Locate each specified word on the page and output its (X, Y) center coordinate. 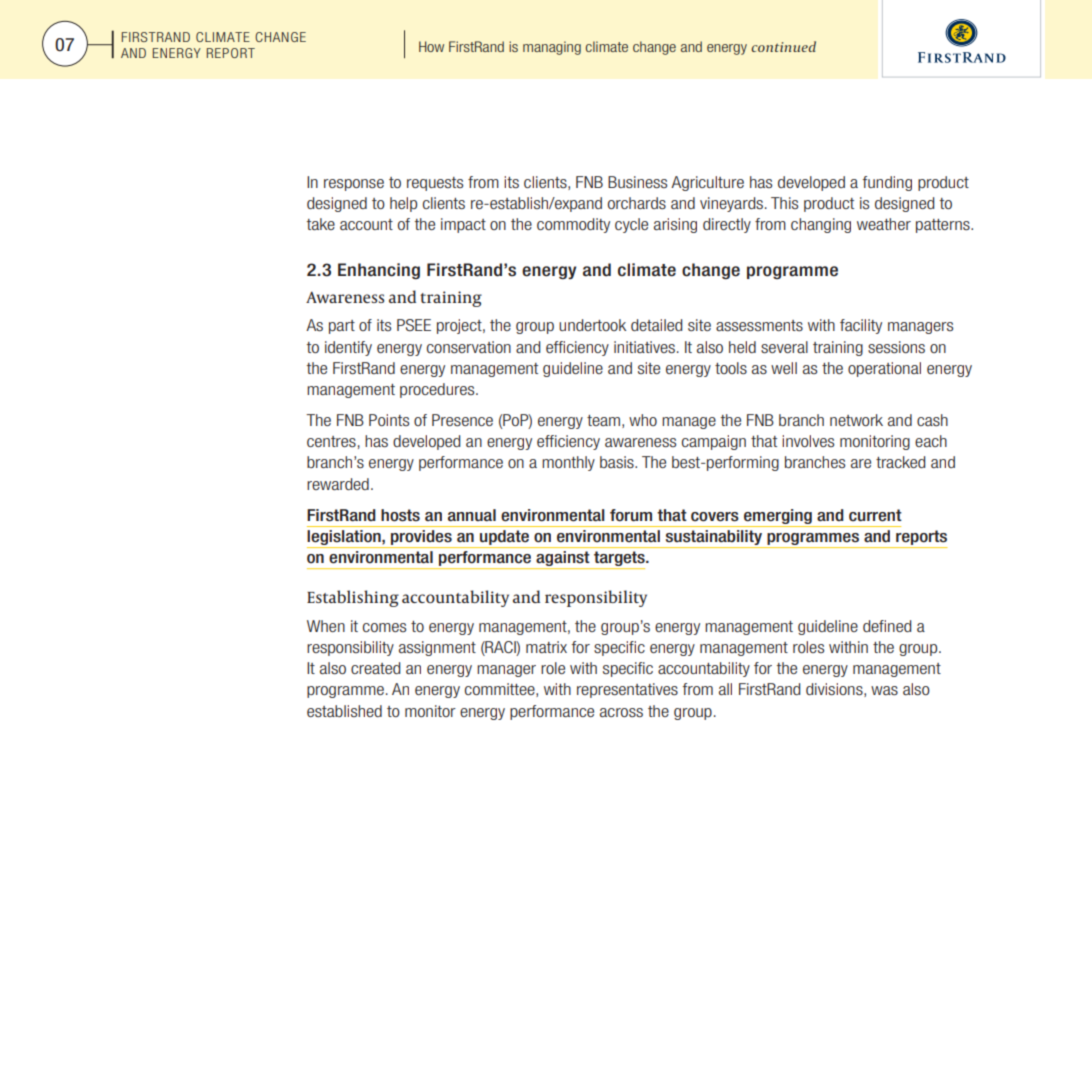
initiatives (644, 347)
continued (783, 46)
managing (552, 48)
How (431, 46)
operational (884, 369)
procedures (438, 390)
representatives (627, 690)
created (375, 668)
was (884, 690)
